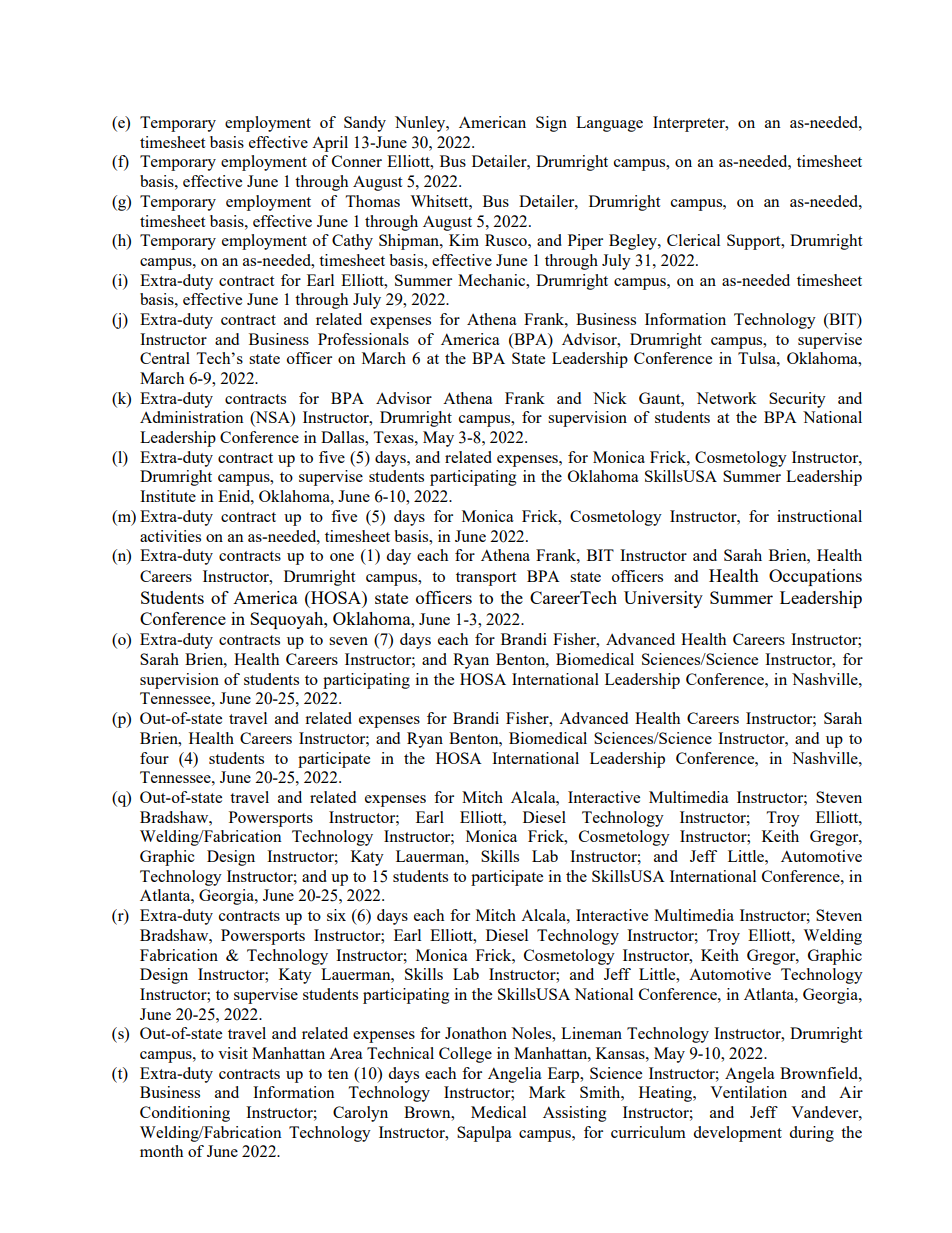 This screenshot has width=952, height=1233. I want to click on Security, so click(797, 400).
